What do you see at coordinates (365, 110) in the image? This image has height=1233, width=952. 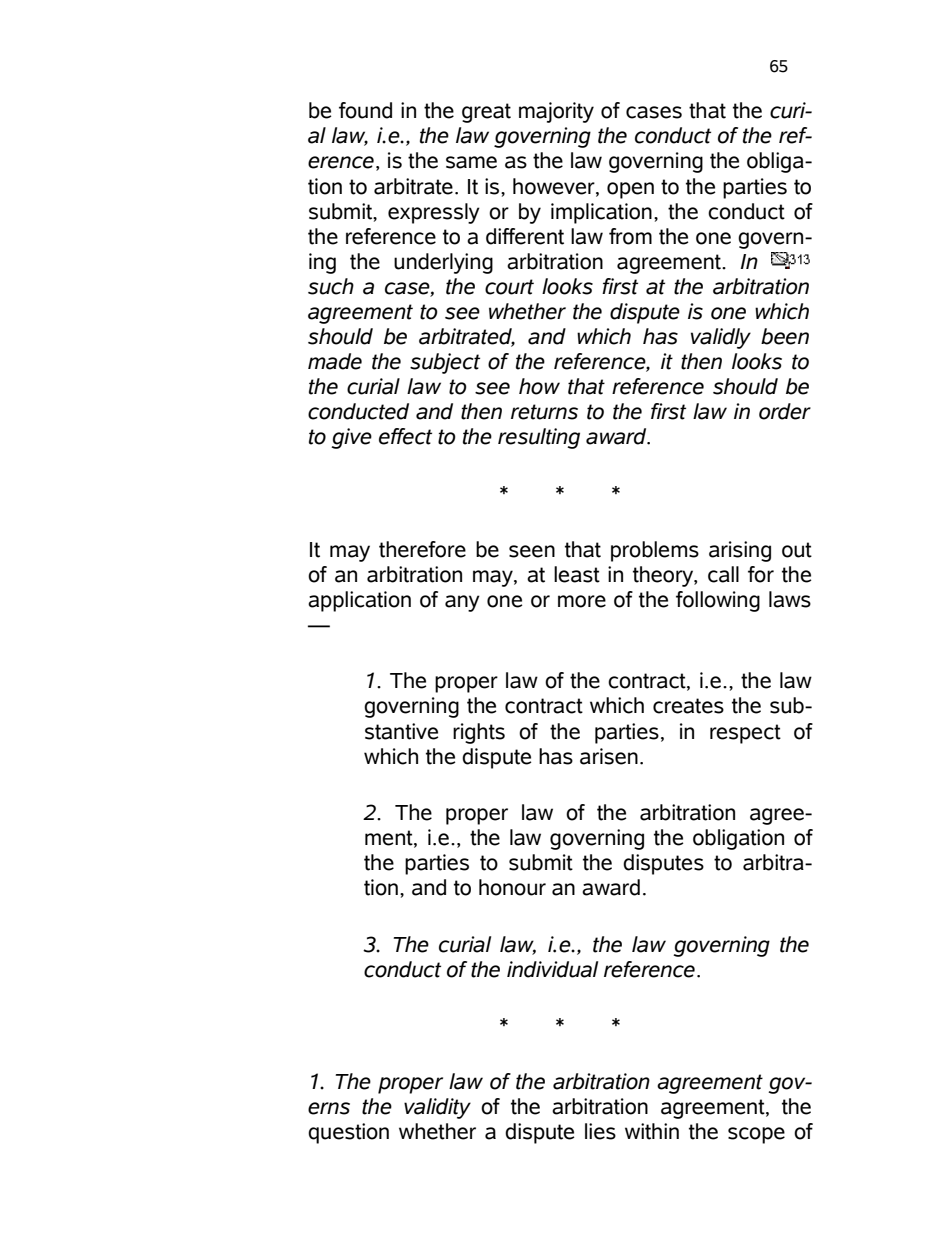 I see `found` at bounding box center [365, 110].
